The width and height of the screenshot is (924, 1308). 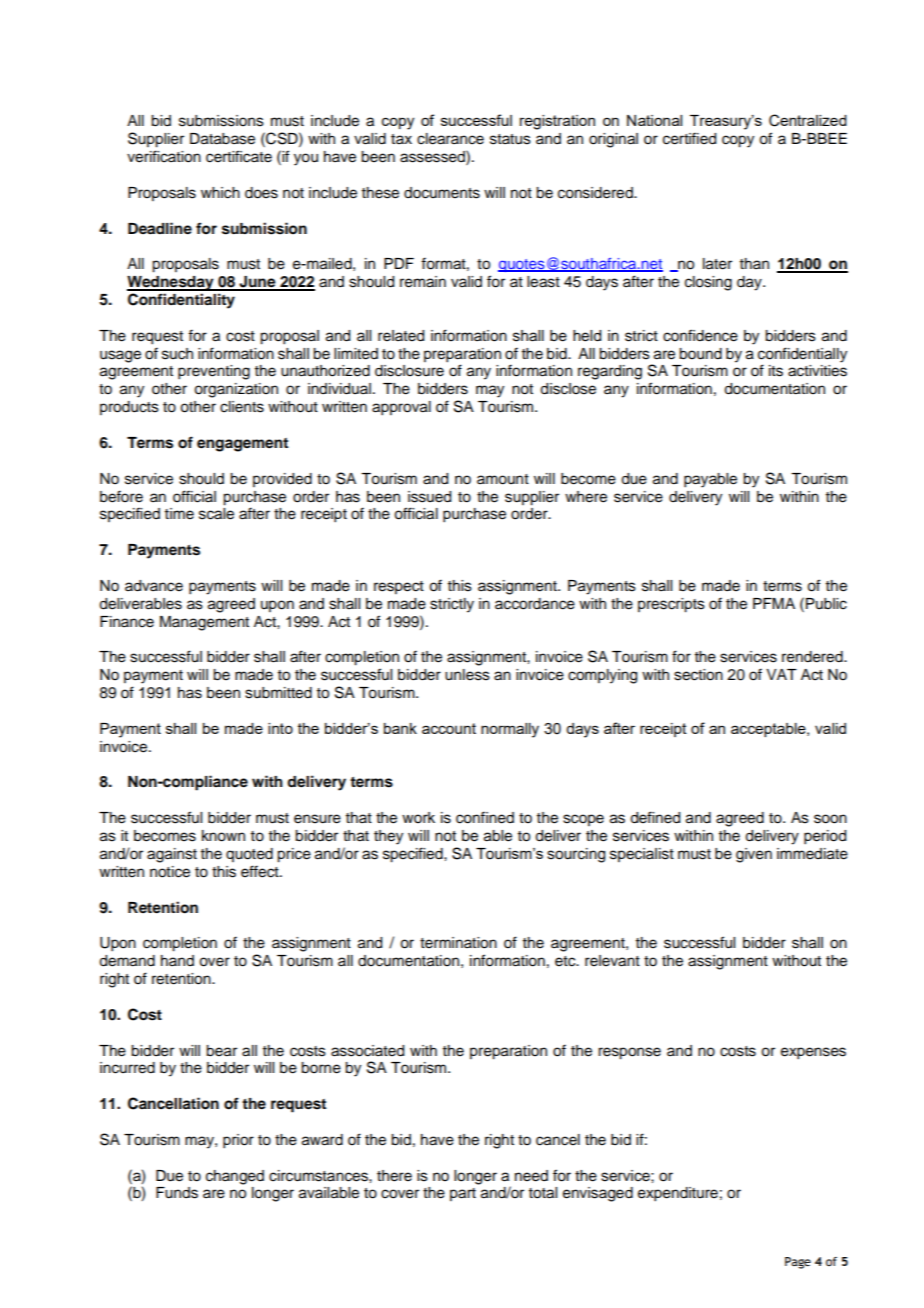 What do you see at coordinates (242, 407) in the screenshot?
I see `clients` at bounding box center [242, 407].
